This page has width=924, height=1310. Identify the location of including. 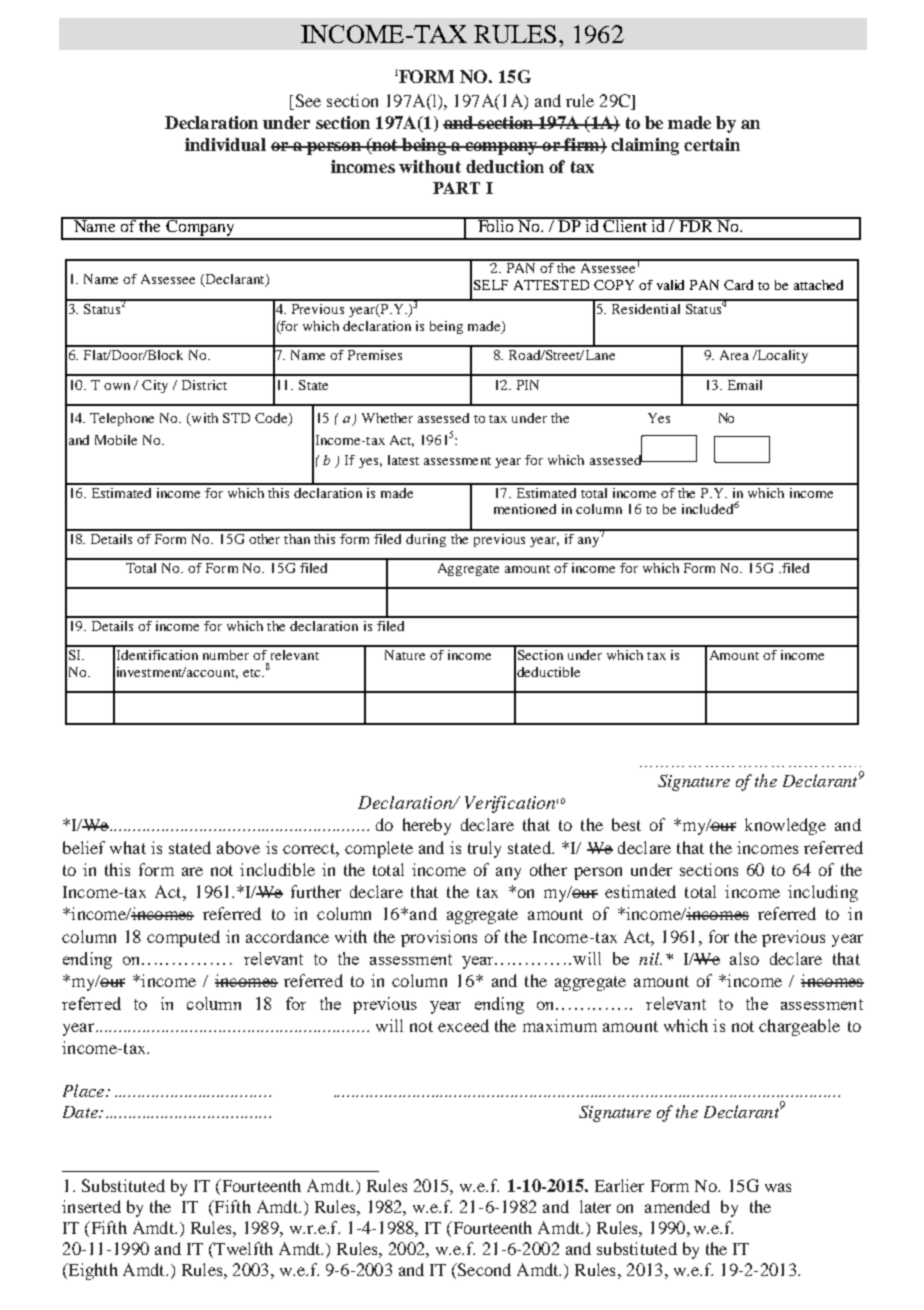
(823, 893).
